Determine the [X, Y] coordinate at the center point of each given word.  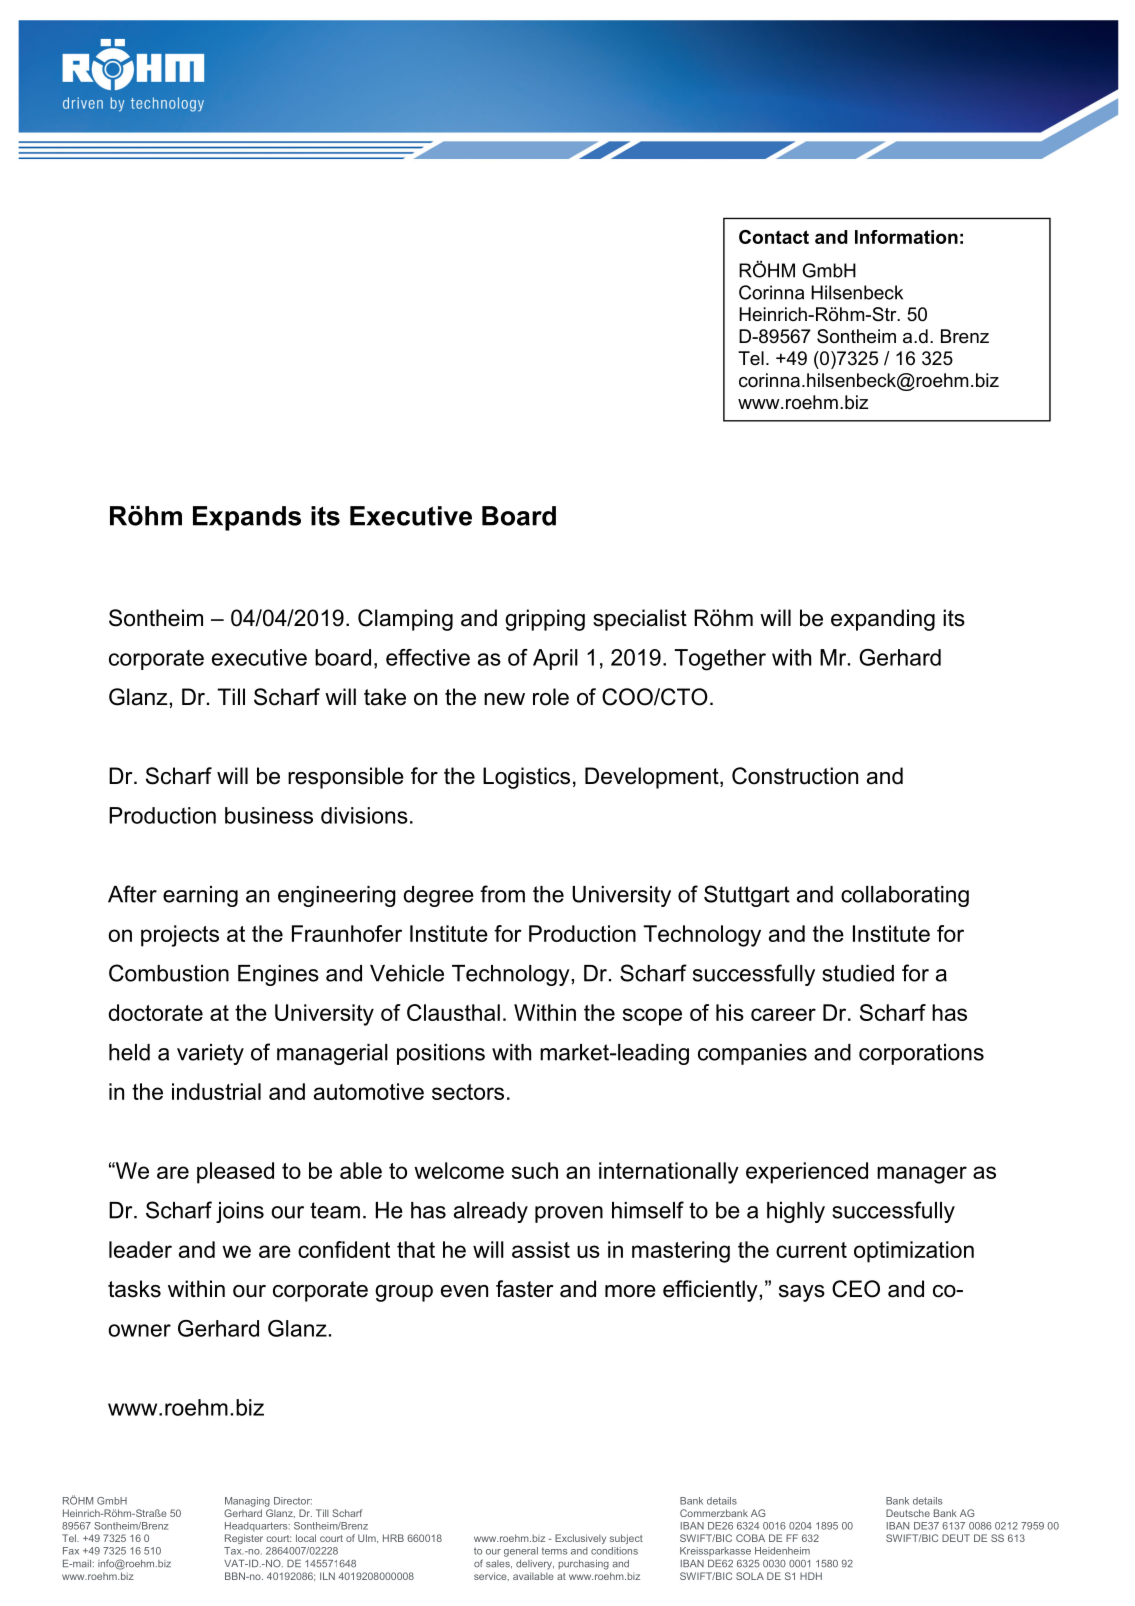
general [521, 1552]
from [502, 894]
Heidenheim [782, 1551]
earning [200, 896]
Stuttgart [747, 896]
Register [244, 1539]
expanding [883, 620]
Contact [774, 237]
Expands [247, 518]
